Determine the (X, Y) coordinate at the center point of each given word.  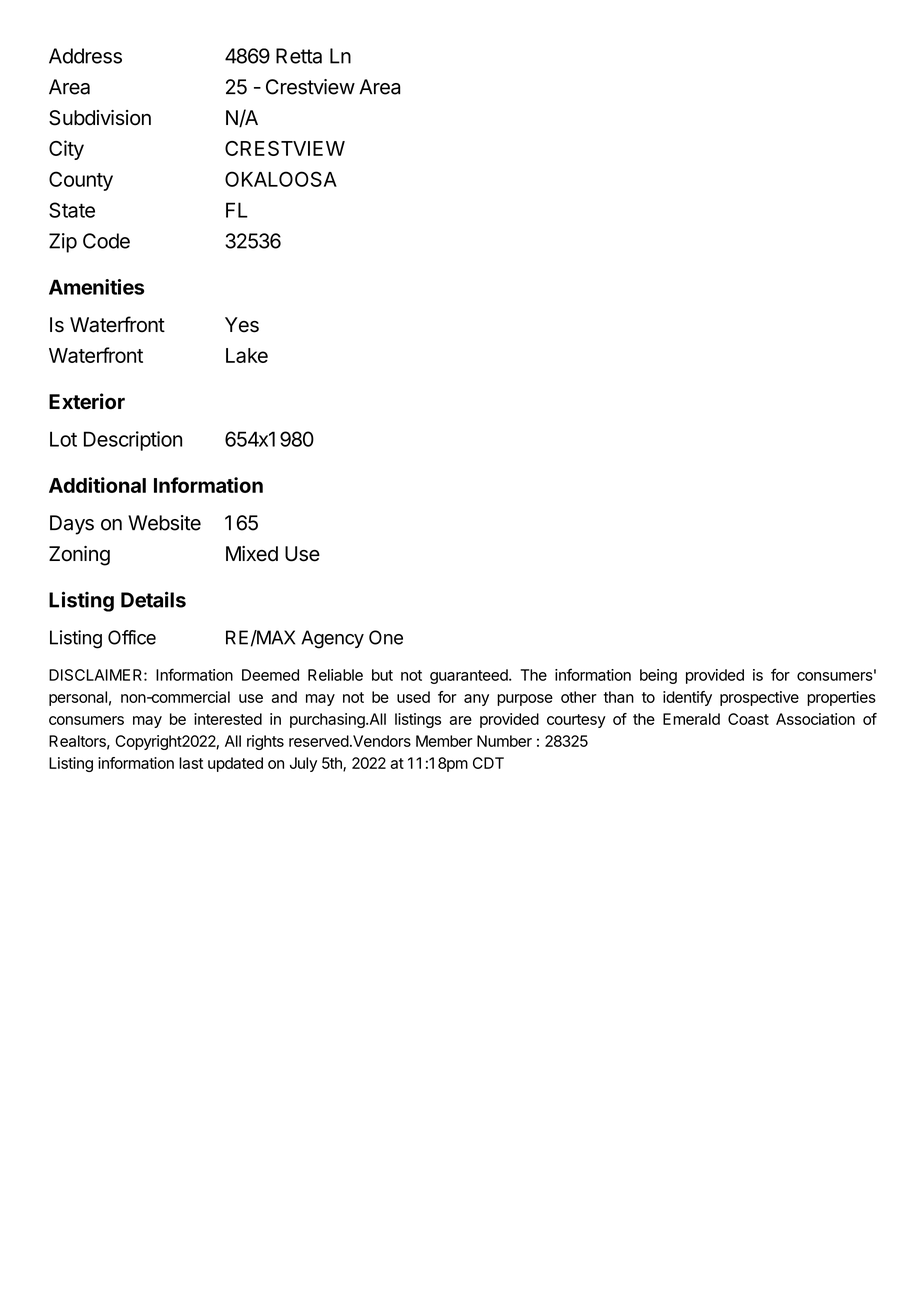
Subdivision (100, 118)
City (66, 150)
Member (444, 741)
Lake (247, 355)
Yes (242, 325)
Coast (748, 719)
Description (133, 441)
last (191, 763)
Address (85, 56)
